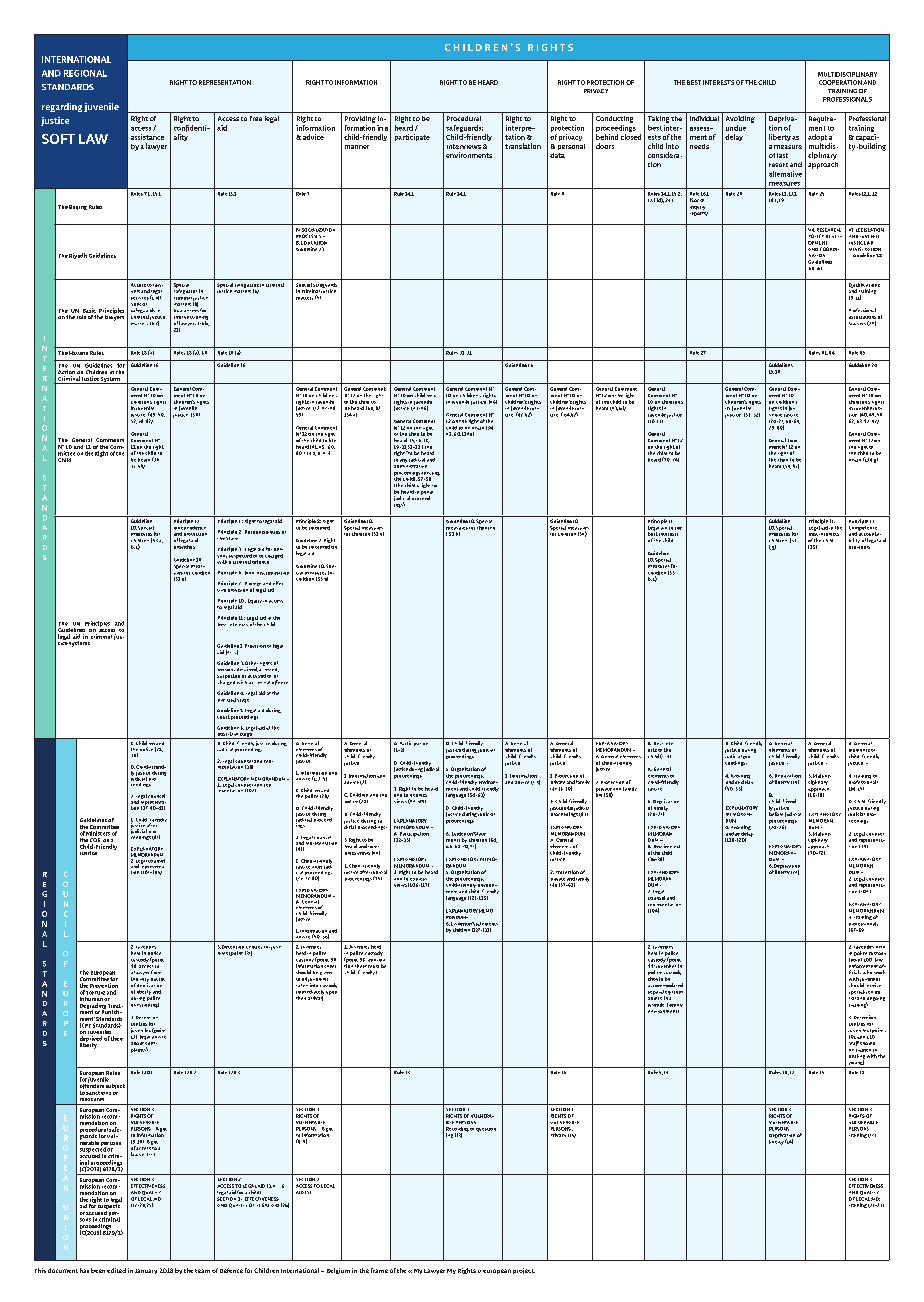 Image resolution: width=924 pixels, height=1302 pixels. What do you see at coordinates (223, 717) in the page?
I see `court` at bounding box center [223, 717].
